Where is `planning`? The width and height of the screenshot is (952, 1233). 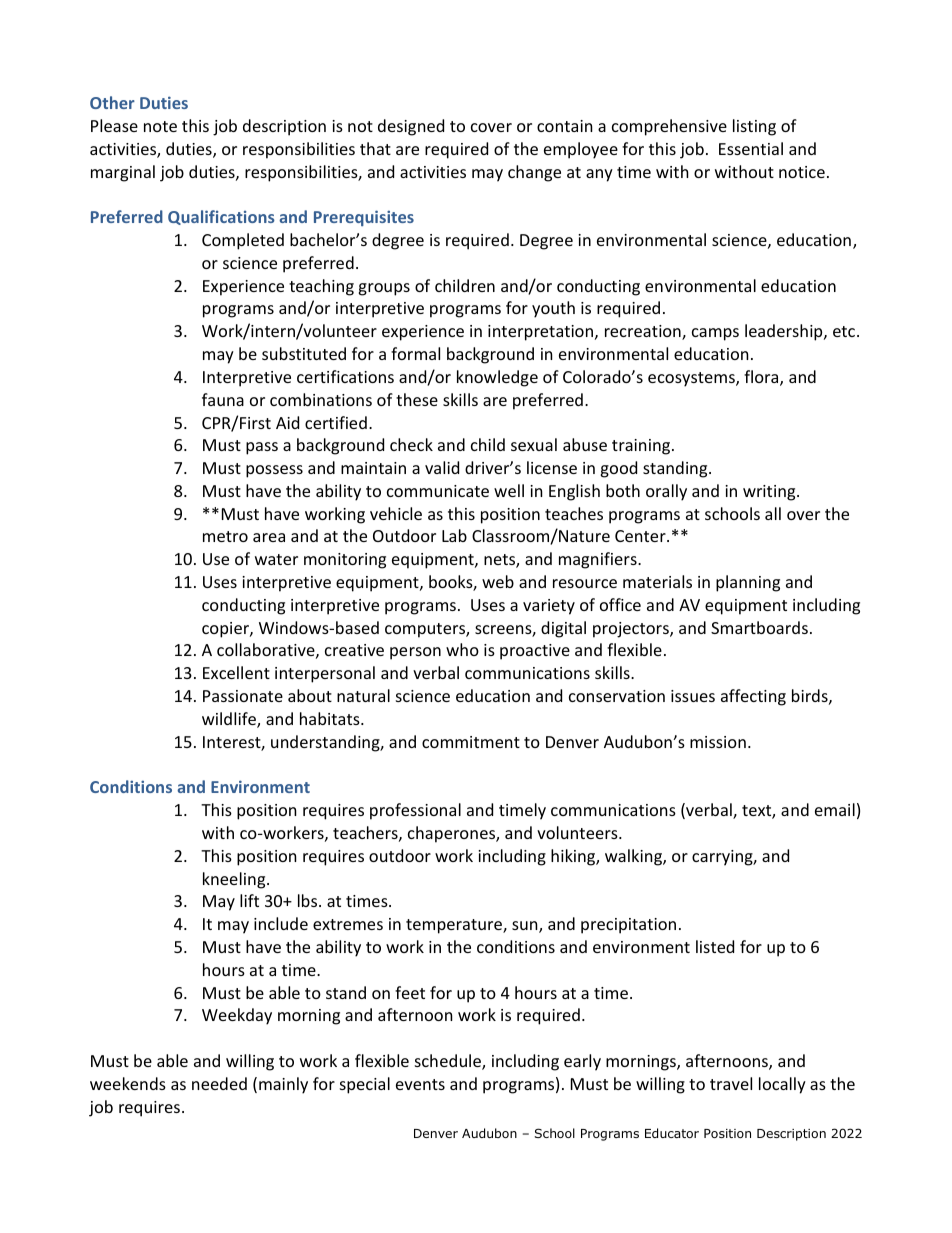 planning is located at coordinates (748, 583).
